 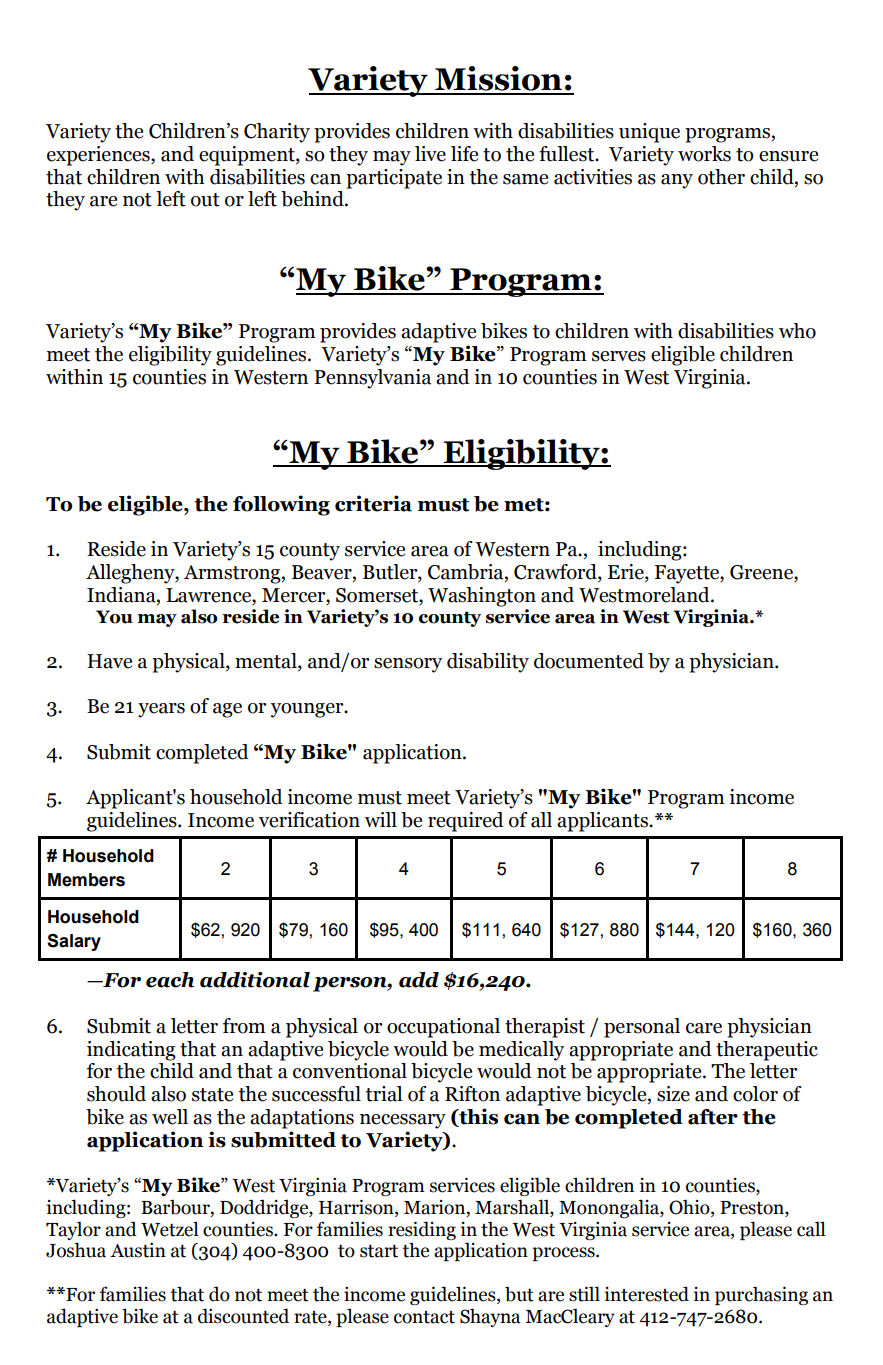 I want to click on live, so click(x=430, y=154).
